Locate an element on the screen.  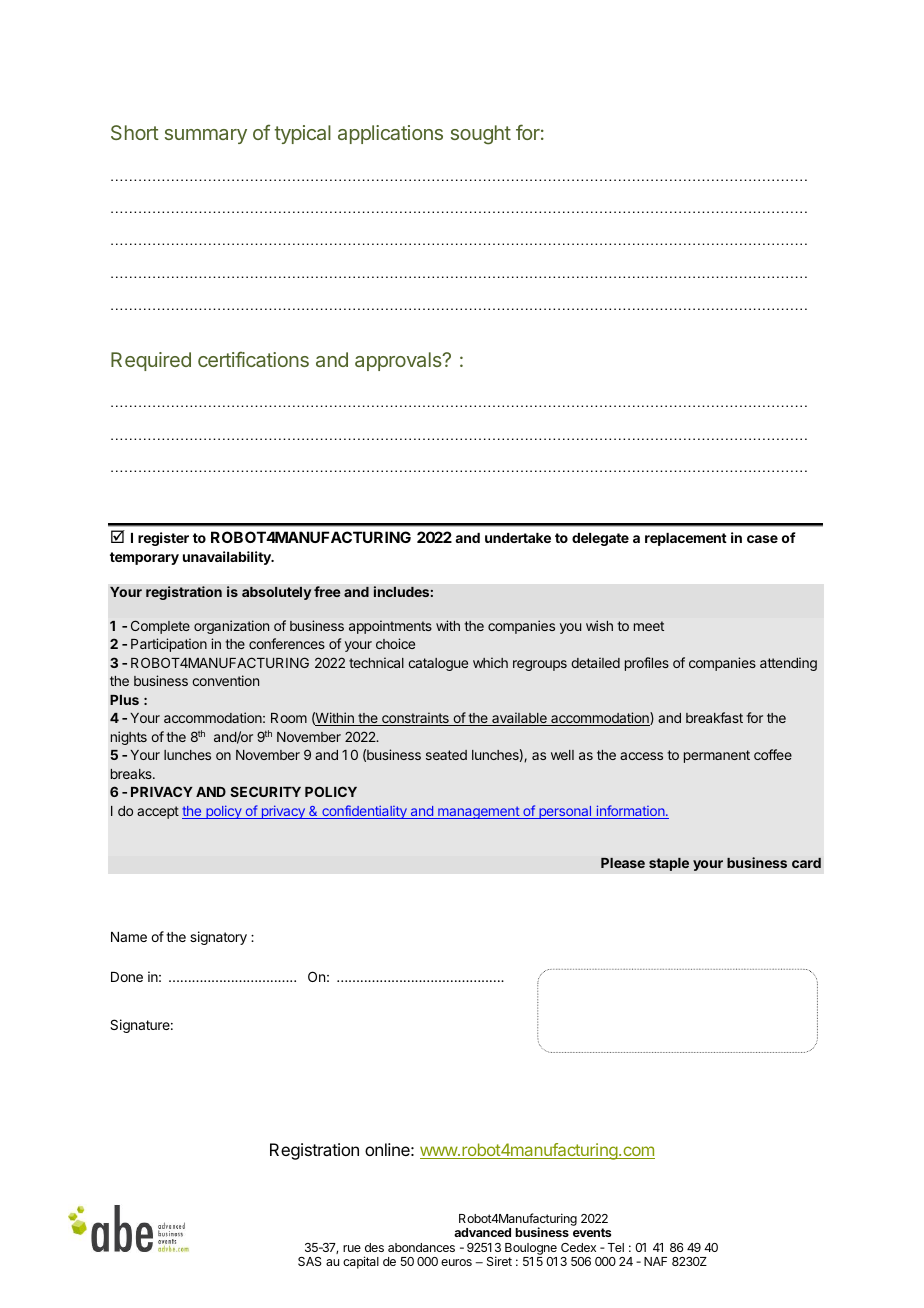
staple is located at coordinates (669, 864).
